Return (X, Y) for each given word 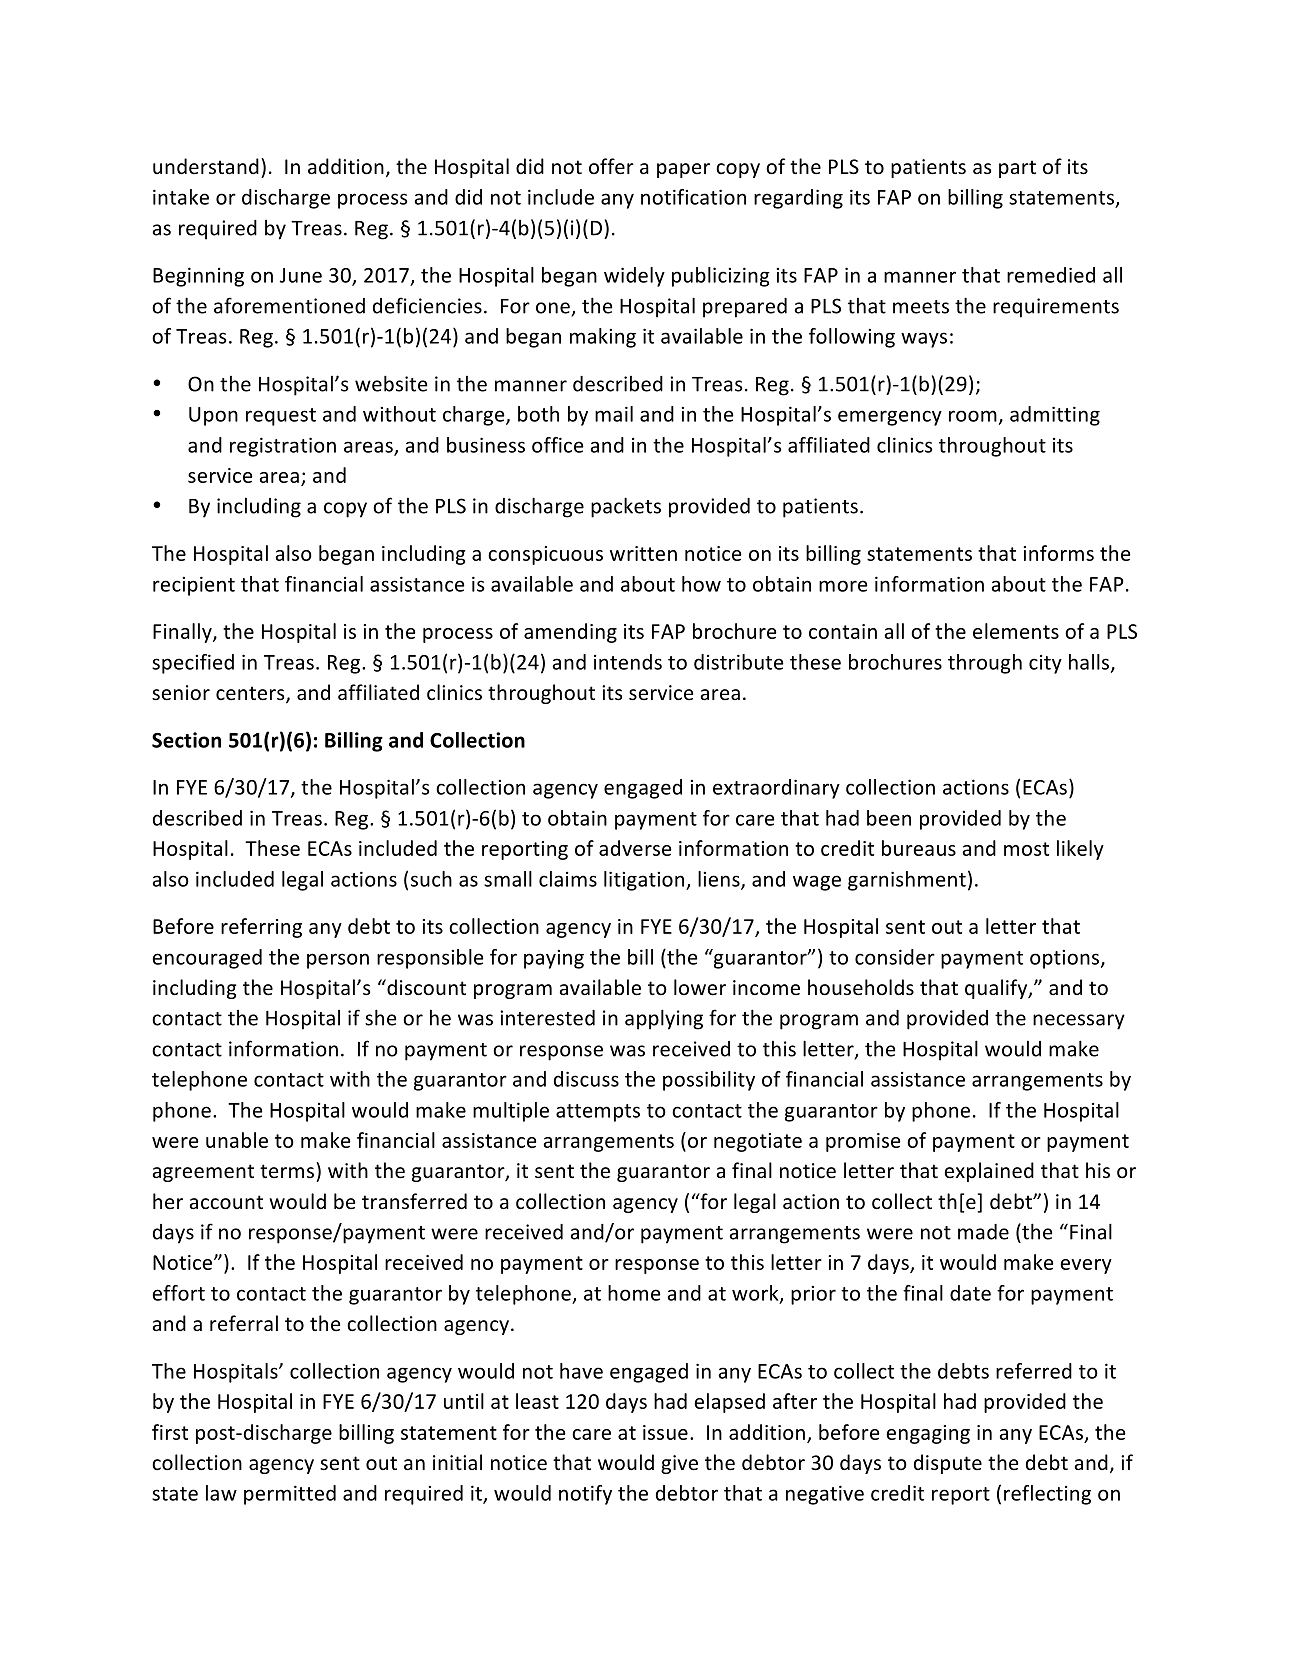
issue (665, 1432)
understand (206, 166)
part (1017, 169)
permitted (290, 1495)
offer (611, 166)
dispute (948, 1464)
